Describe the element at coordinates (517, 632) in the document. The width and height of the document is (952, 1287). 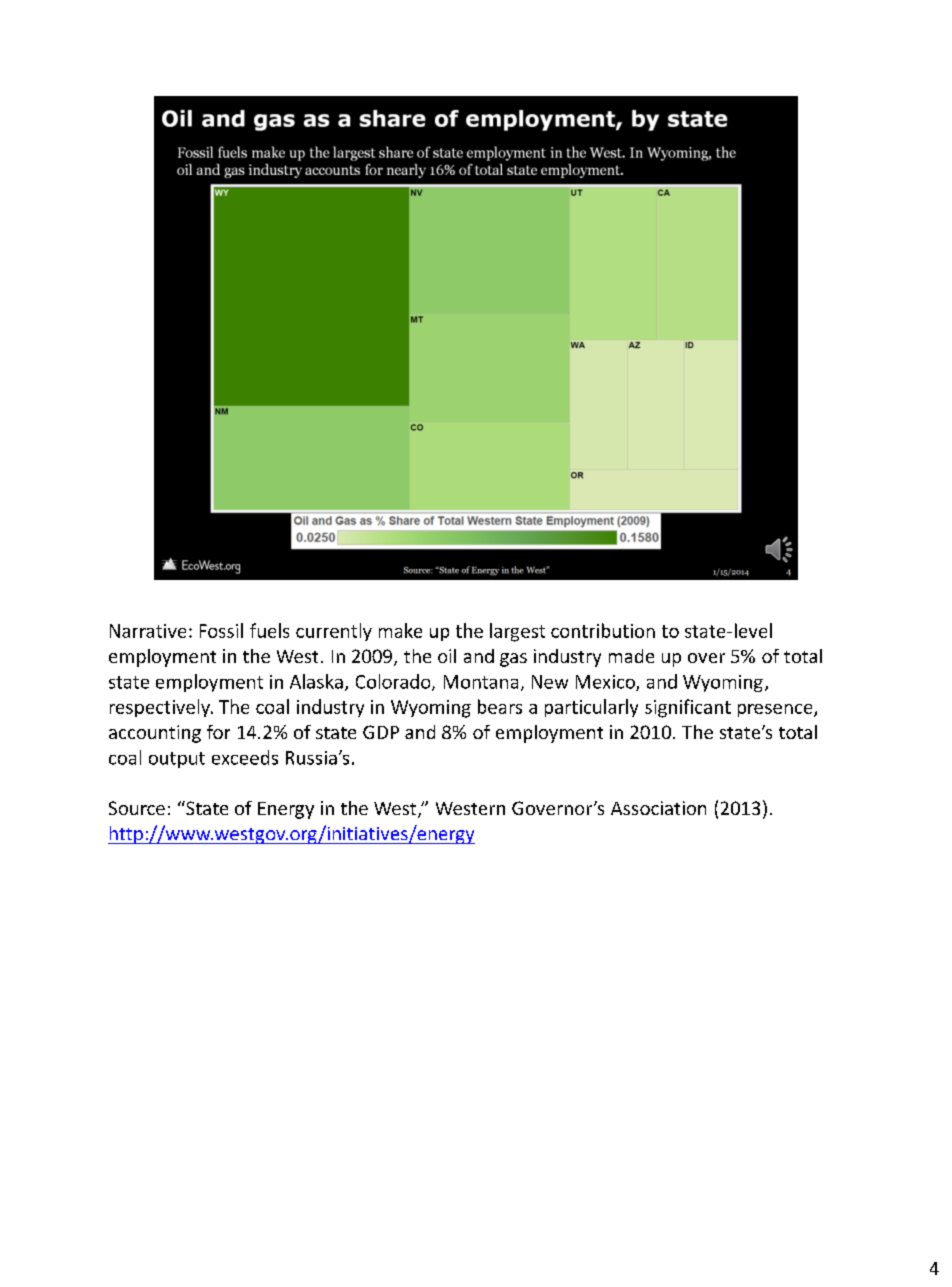
I see `largest` at that location.
